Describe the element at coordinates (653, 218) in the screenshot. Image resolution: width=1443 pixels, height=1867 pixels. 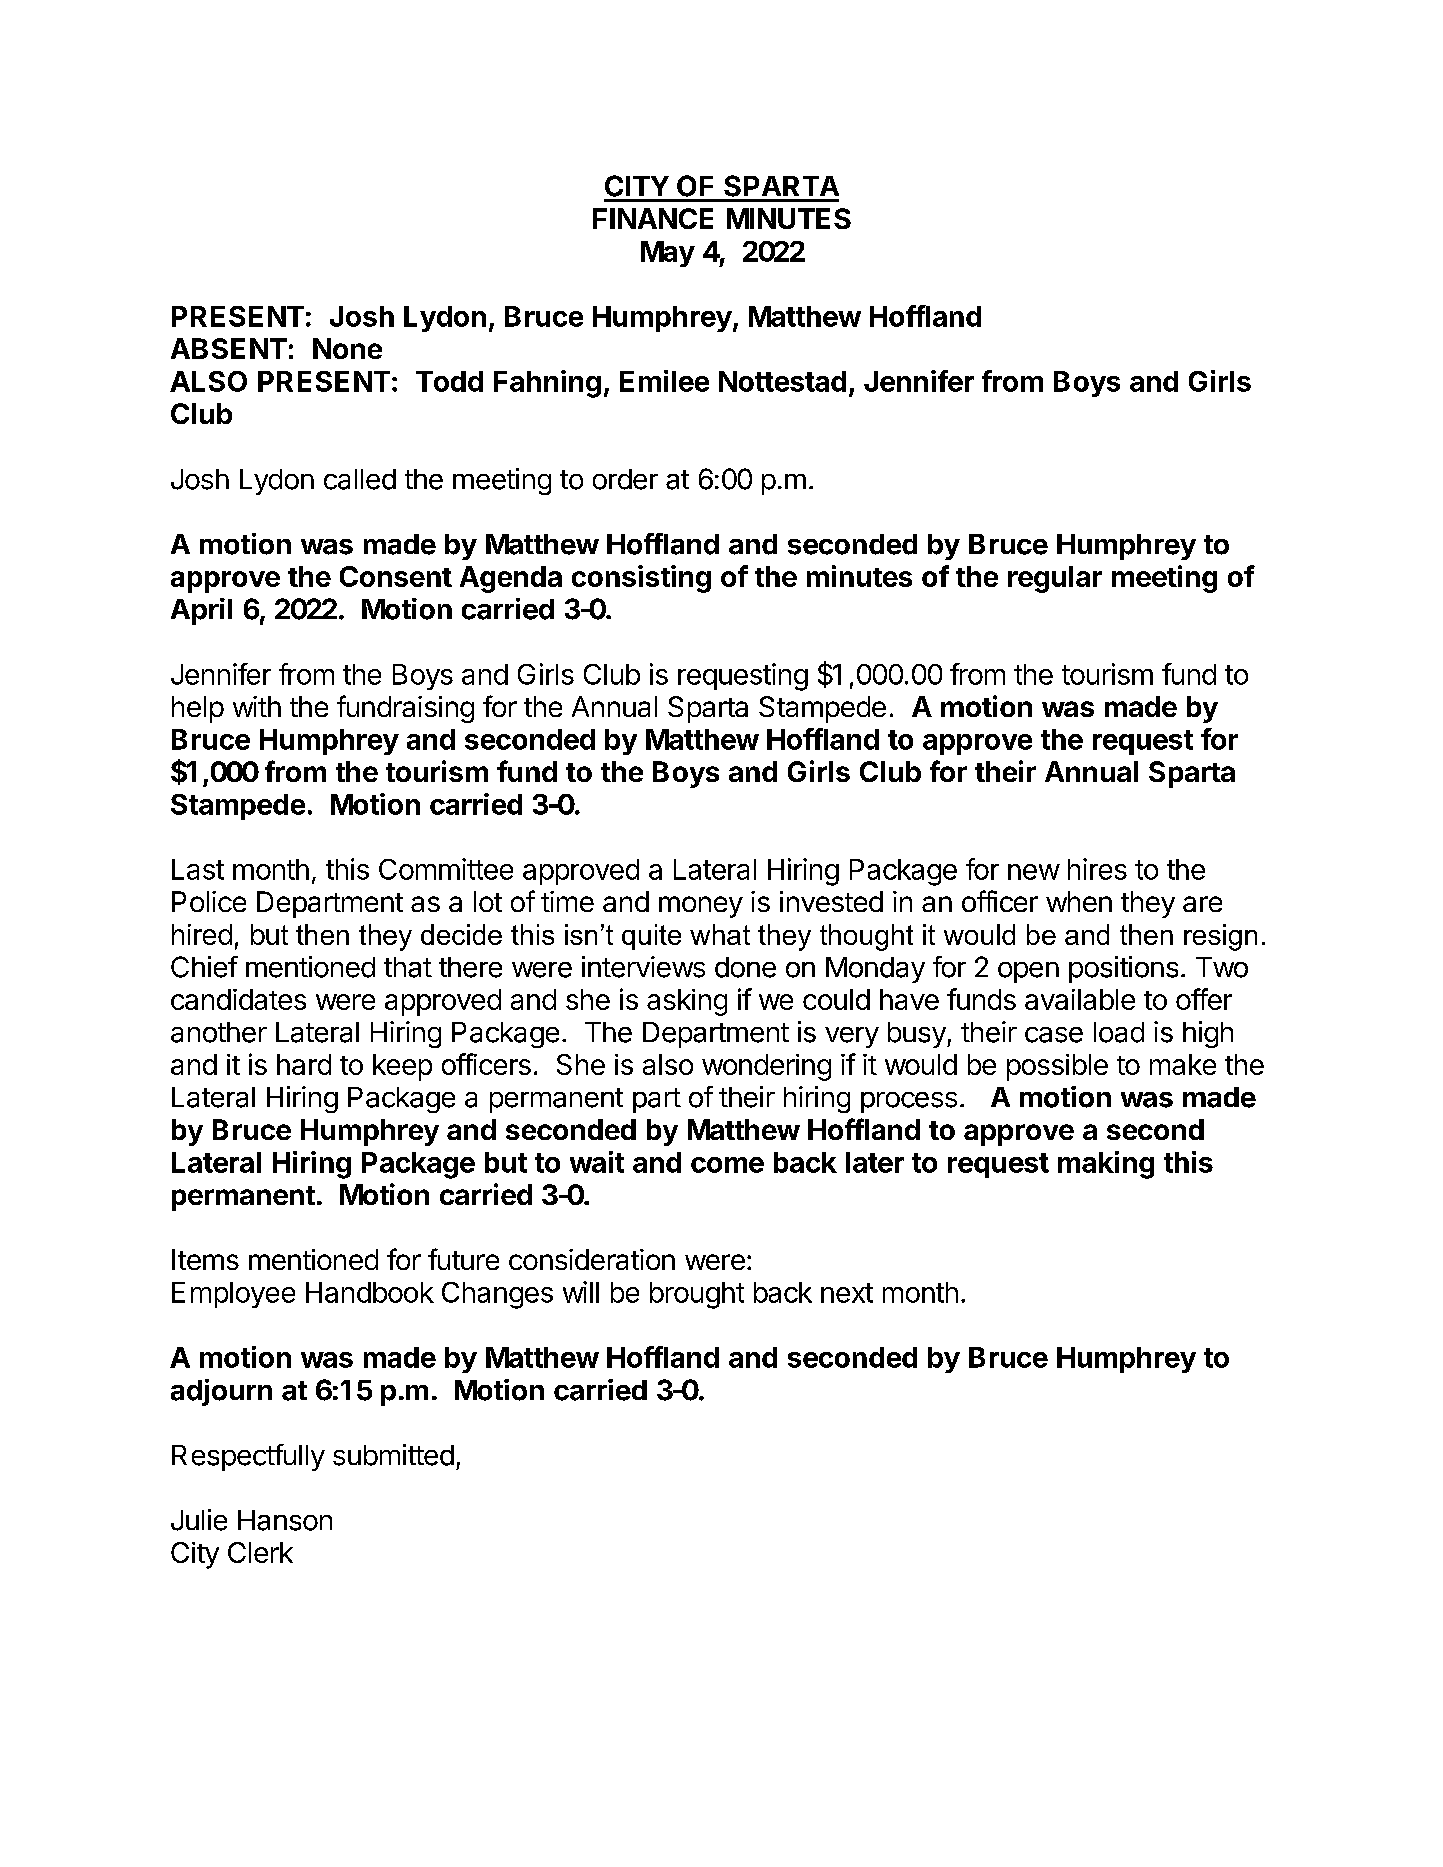
I see `FINANCE` at that location.
